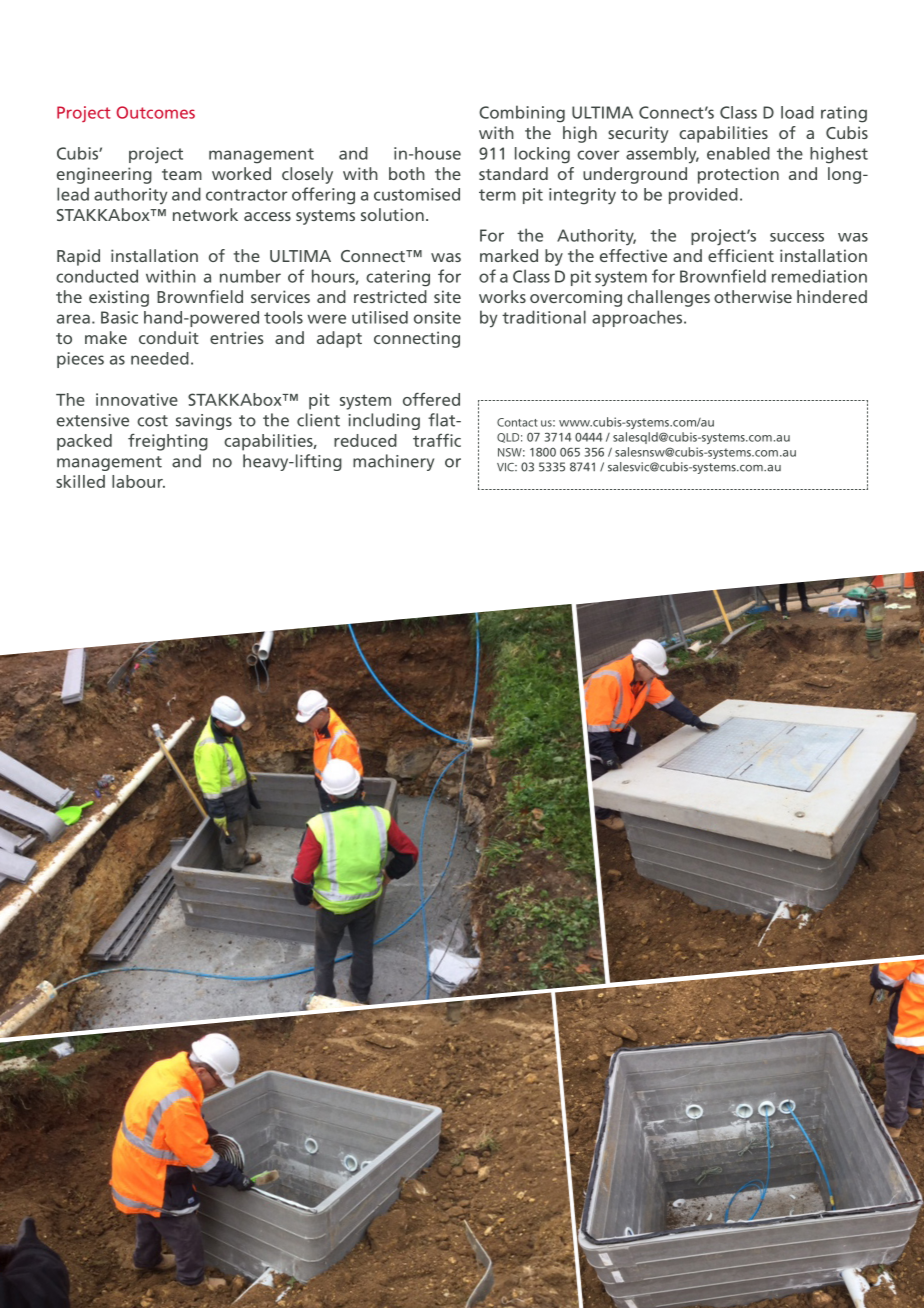  Describe the element at coordinates (138, 481) in the screenshot. I see `labour` at that location.
